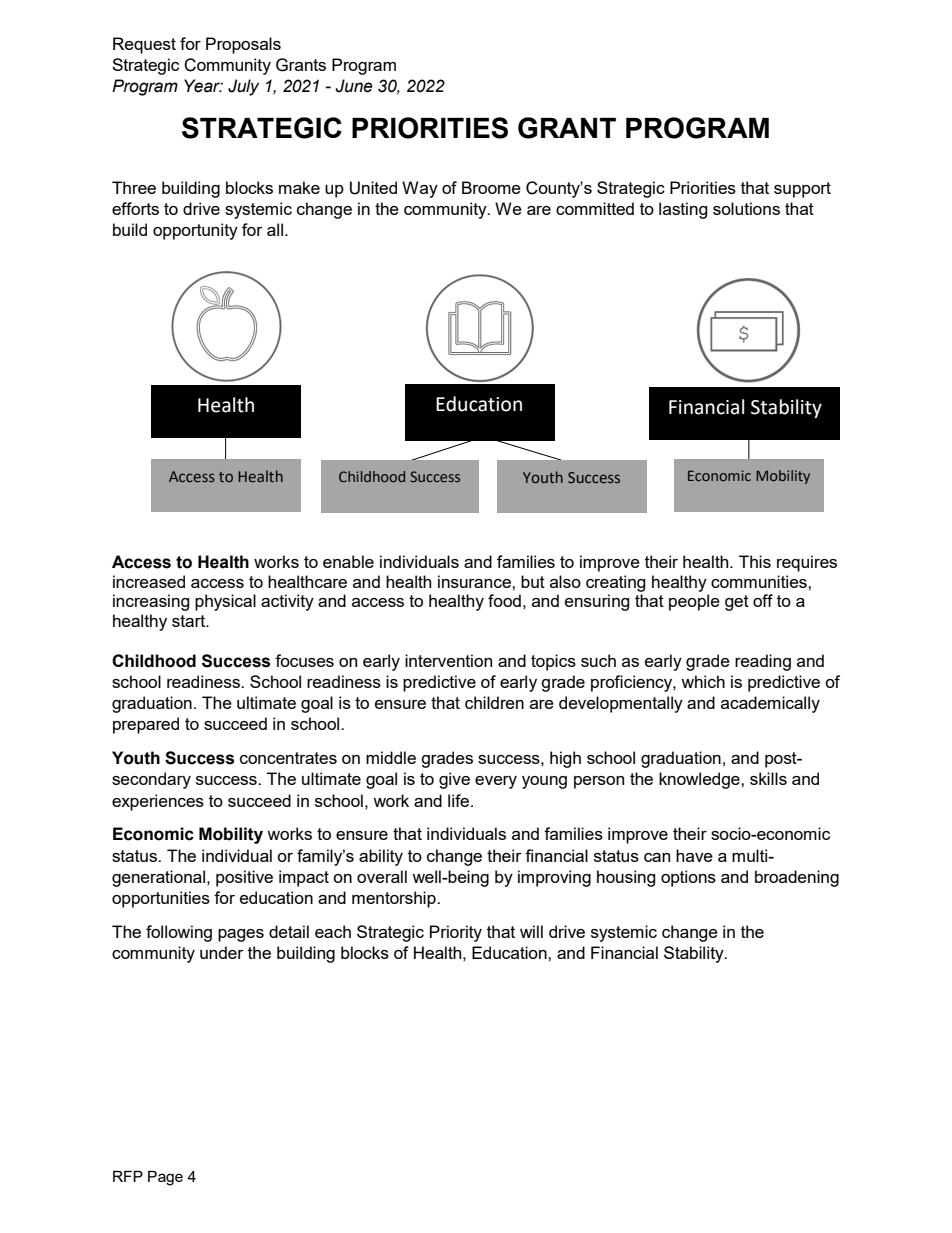  What do you see at coordinates (149, 581) in the page?
I see `increased` at bounding box center [149, 581].
